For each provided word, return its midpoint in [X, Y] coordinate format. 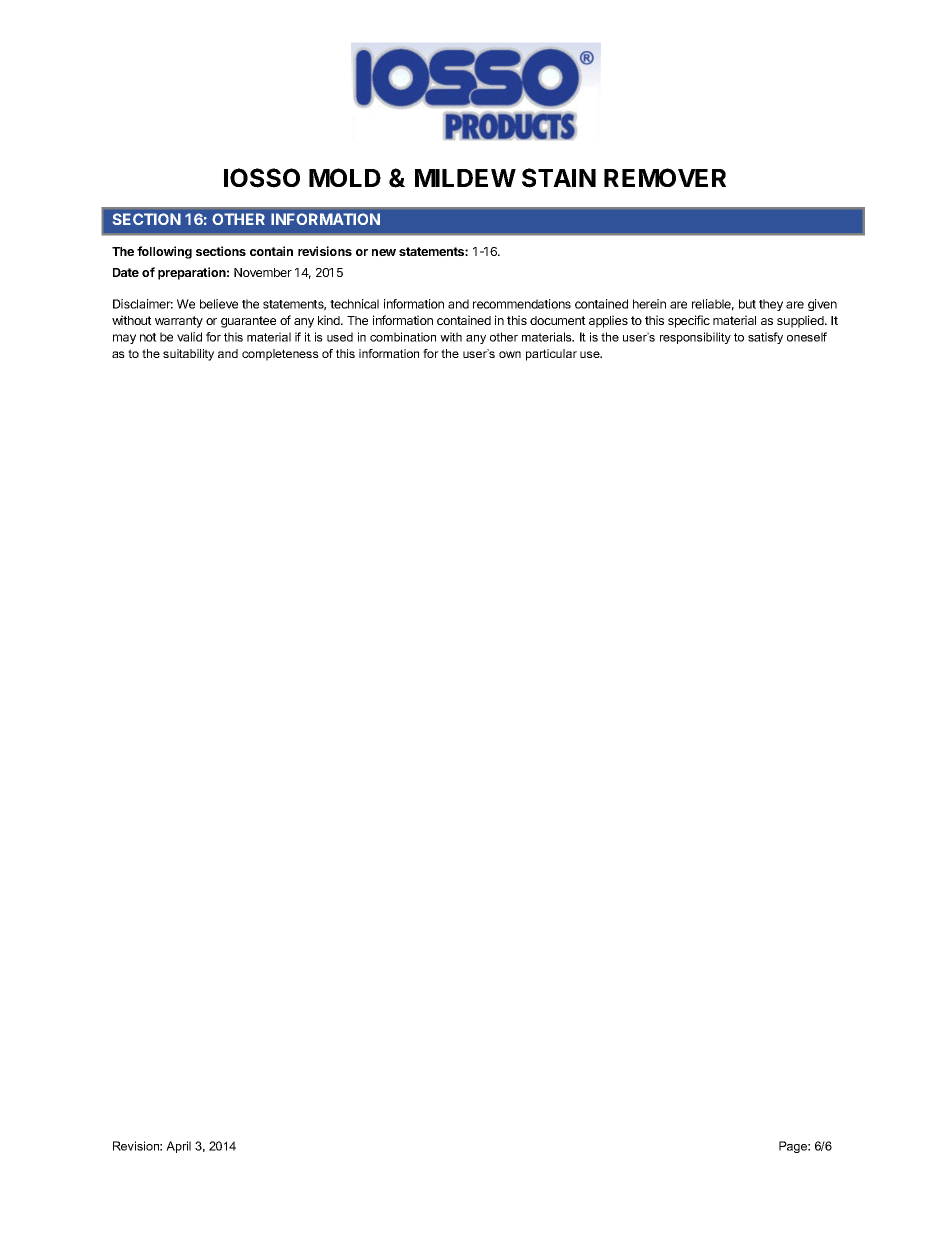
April [178, 1147]
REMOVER [665, 177]
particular [551, 355]
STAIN [559, 178]
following [164, 252]
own [510, 354]
